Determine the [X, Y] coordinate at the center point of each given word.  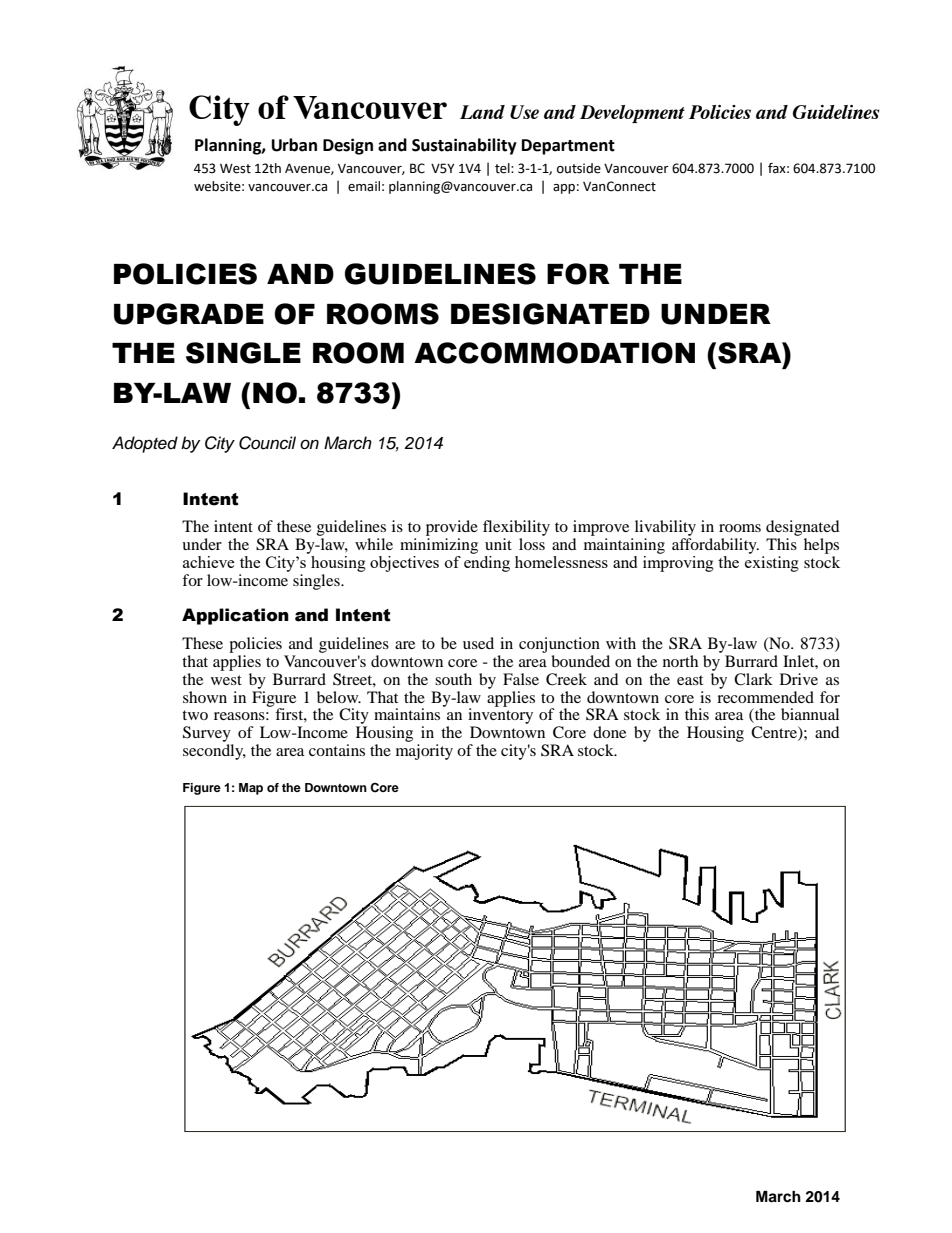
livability [665, 528]
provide [452, 528]
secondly [214, 752]
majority [424, 752]
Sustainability [464, 146]
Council [267, 443]
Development [632, 114]
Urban [294, 145]
